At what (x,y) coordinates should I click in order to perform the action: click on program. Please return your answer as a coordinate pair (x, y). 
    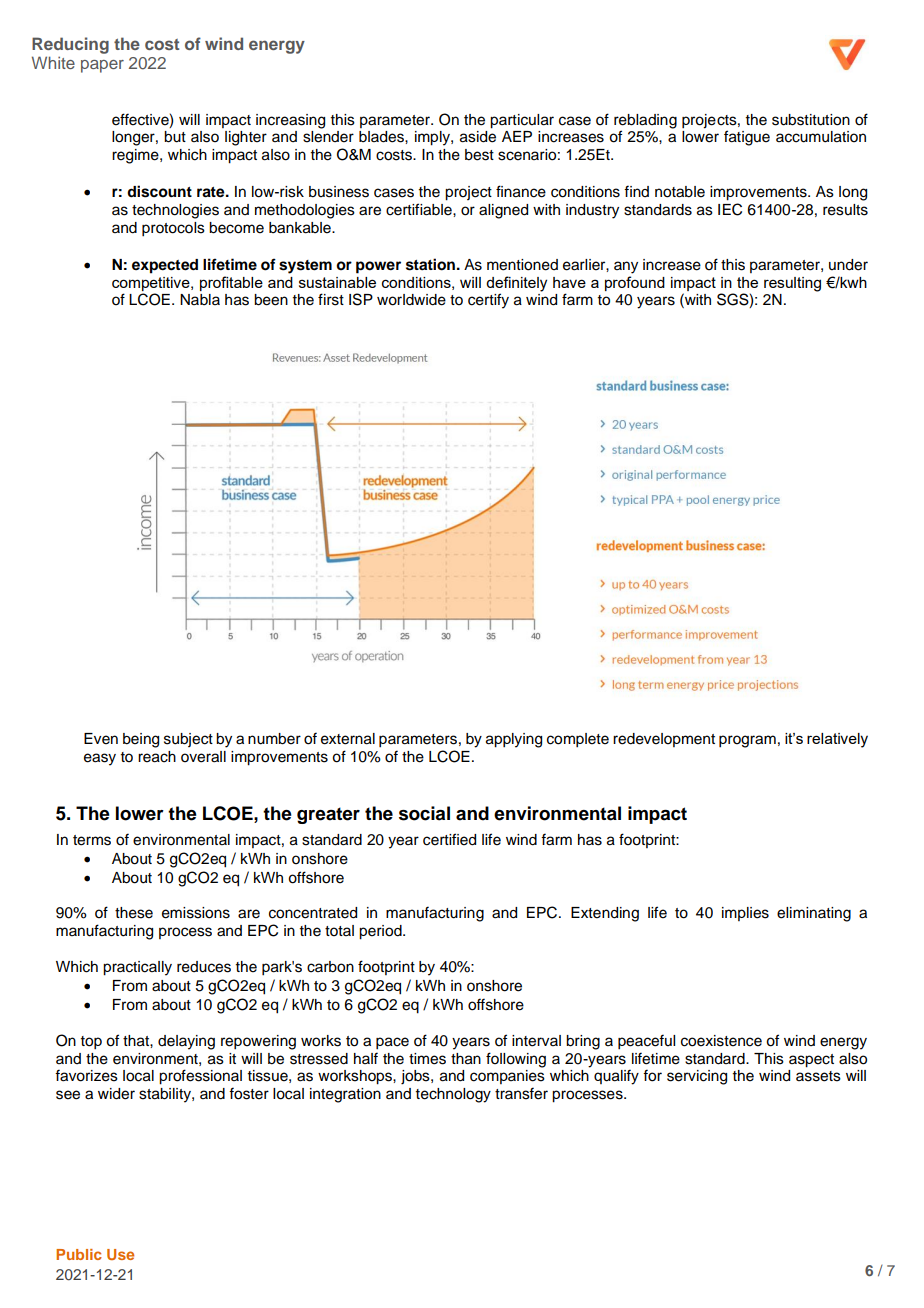
    Looking at the image, I should click on (747, 741).
